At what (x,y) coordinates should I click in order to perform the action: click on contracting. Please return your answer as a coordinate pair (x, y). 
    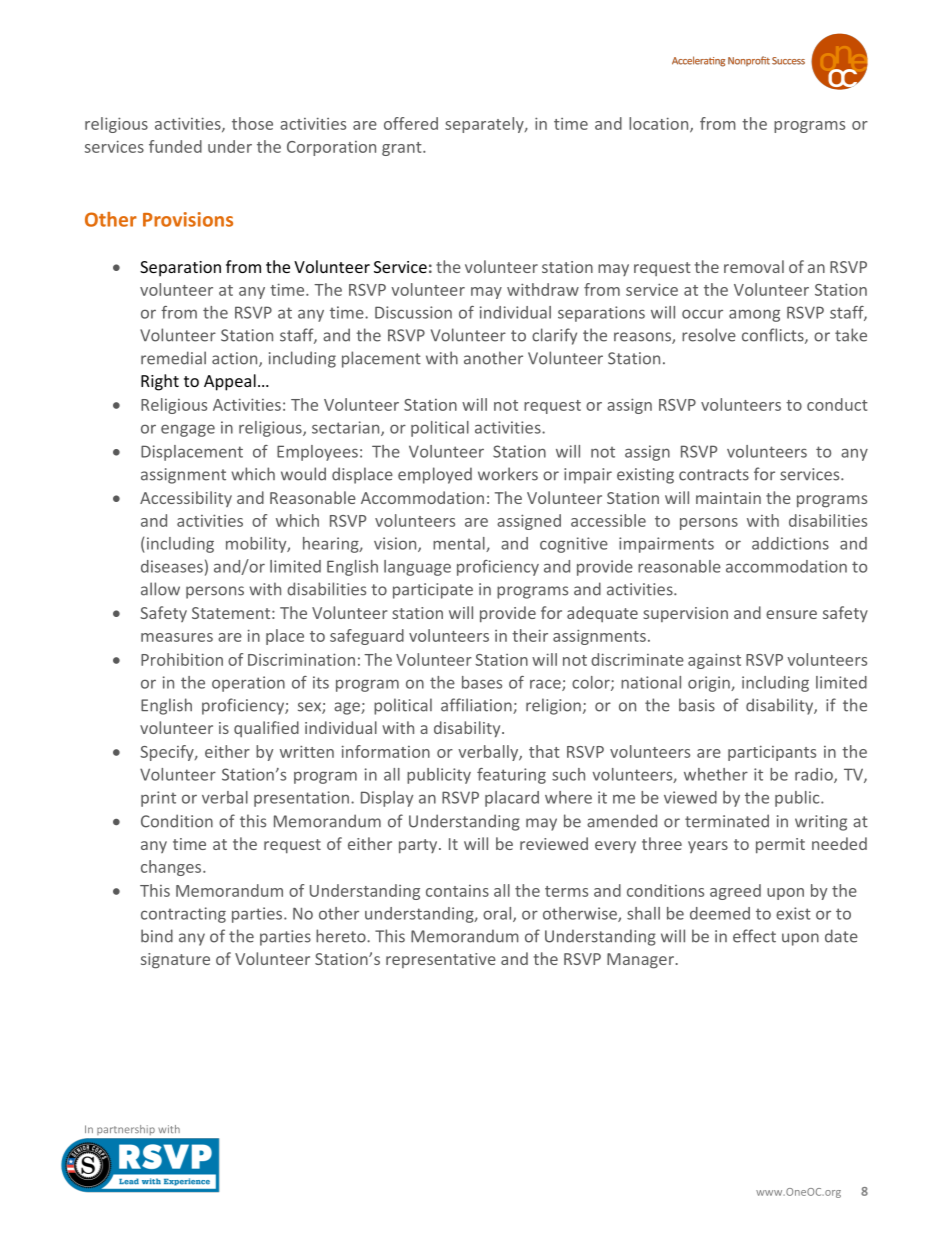
    Looking at the image, I should click on (183, 915).
